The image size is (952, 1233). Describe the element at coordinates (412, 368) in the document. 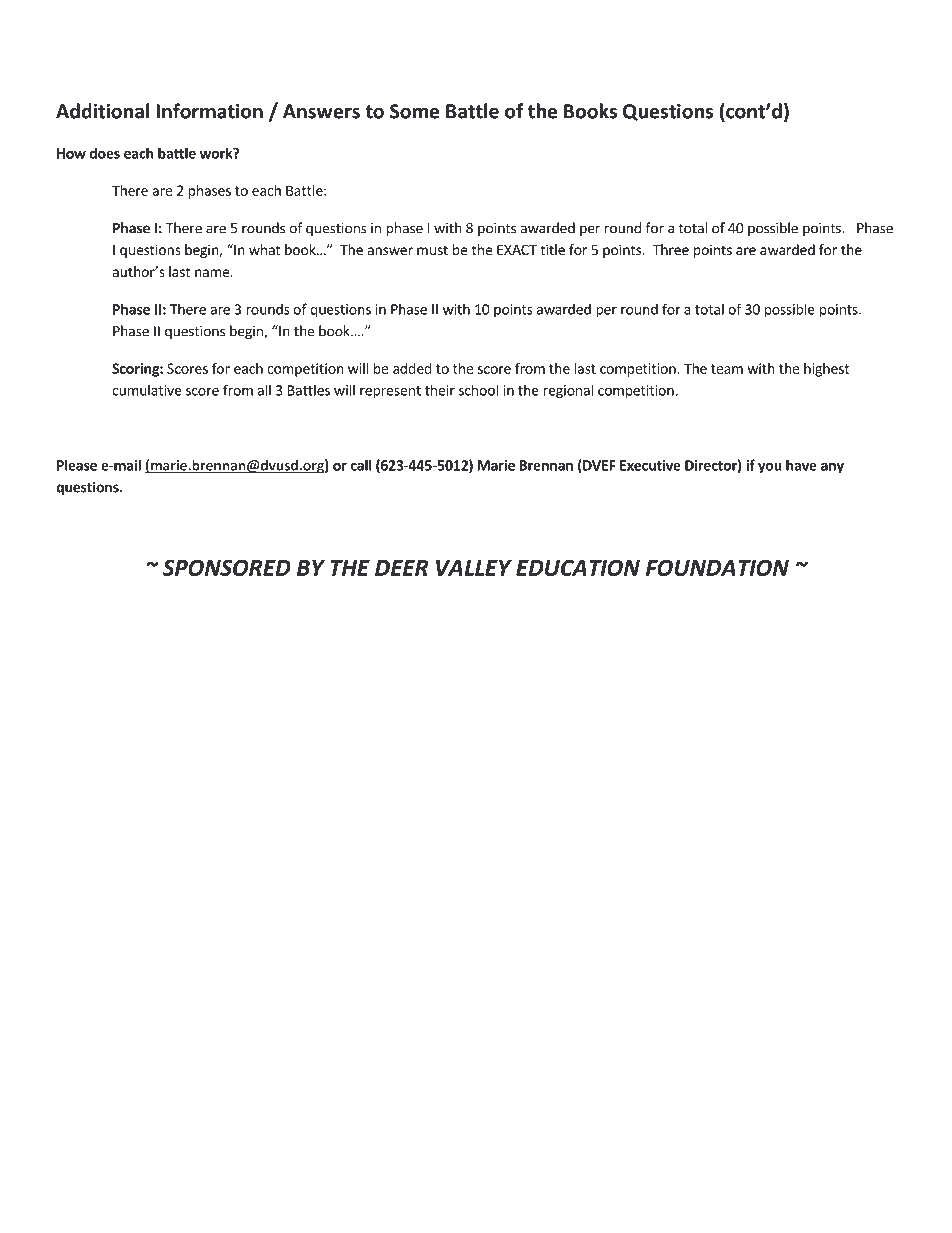

I see `added` at that location.
